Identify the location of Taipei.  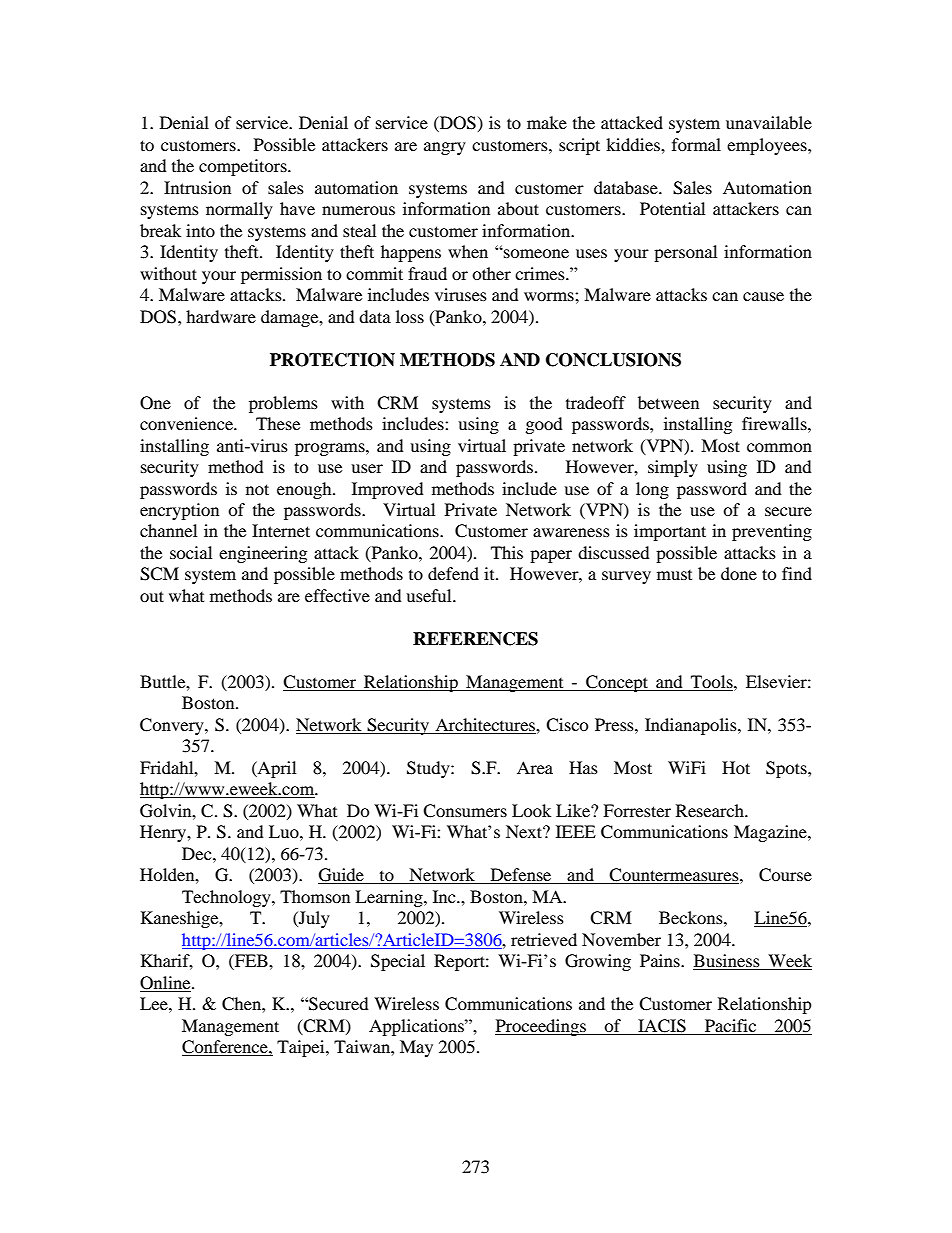
(302, 1048).
